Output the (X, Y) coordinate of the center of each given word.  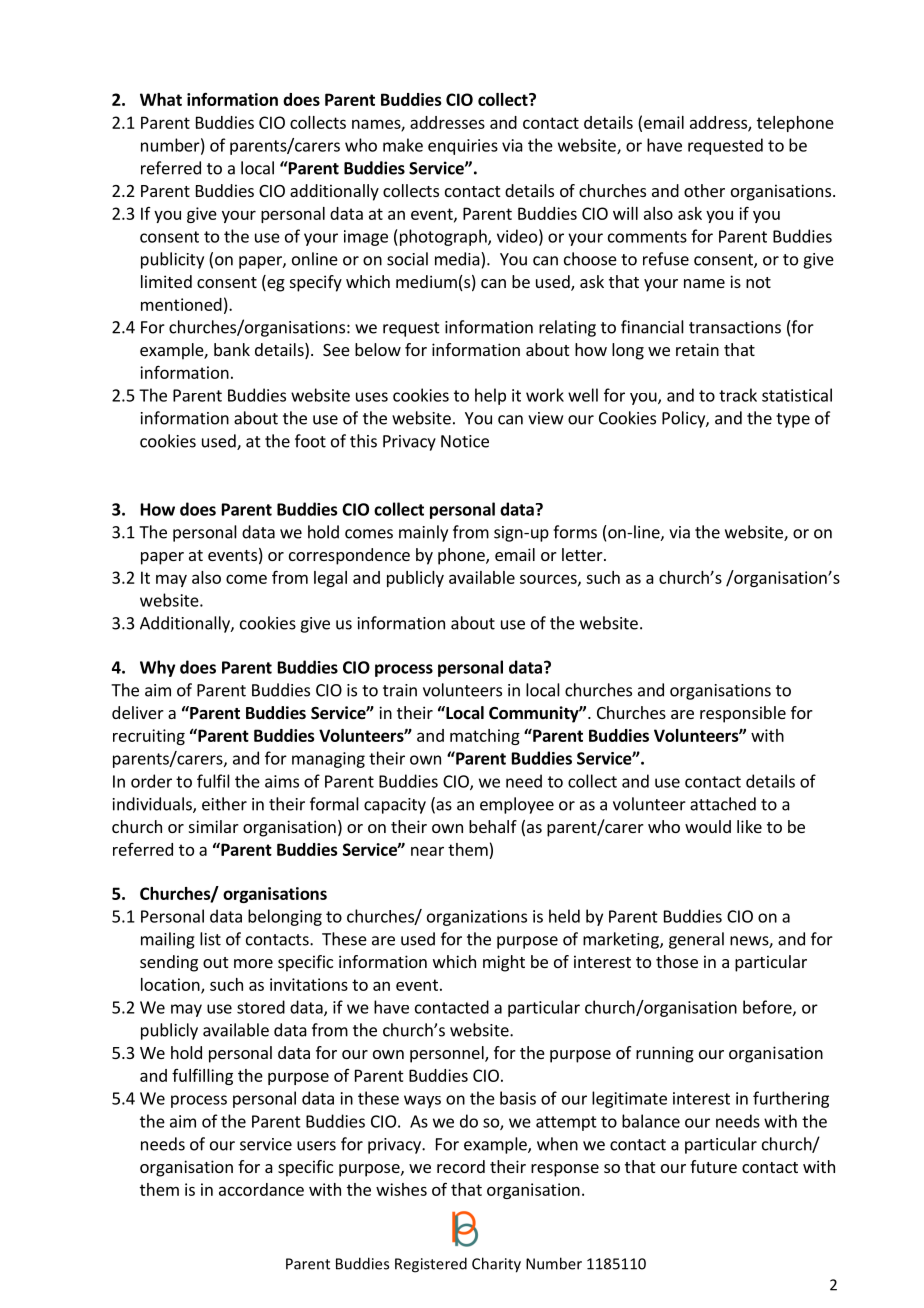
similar (214, 826)
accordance (261, 1189)
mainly (423, 533)
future (713, 1166)
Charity (496, 1265)
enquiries (463, 147)
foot (310, 441)
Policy (684, 419)
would (708, 826)
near (427, 851)
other (704, 190)
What (161, 99)
